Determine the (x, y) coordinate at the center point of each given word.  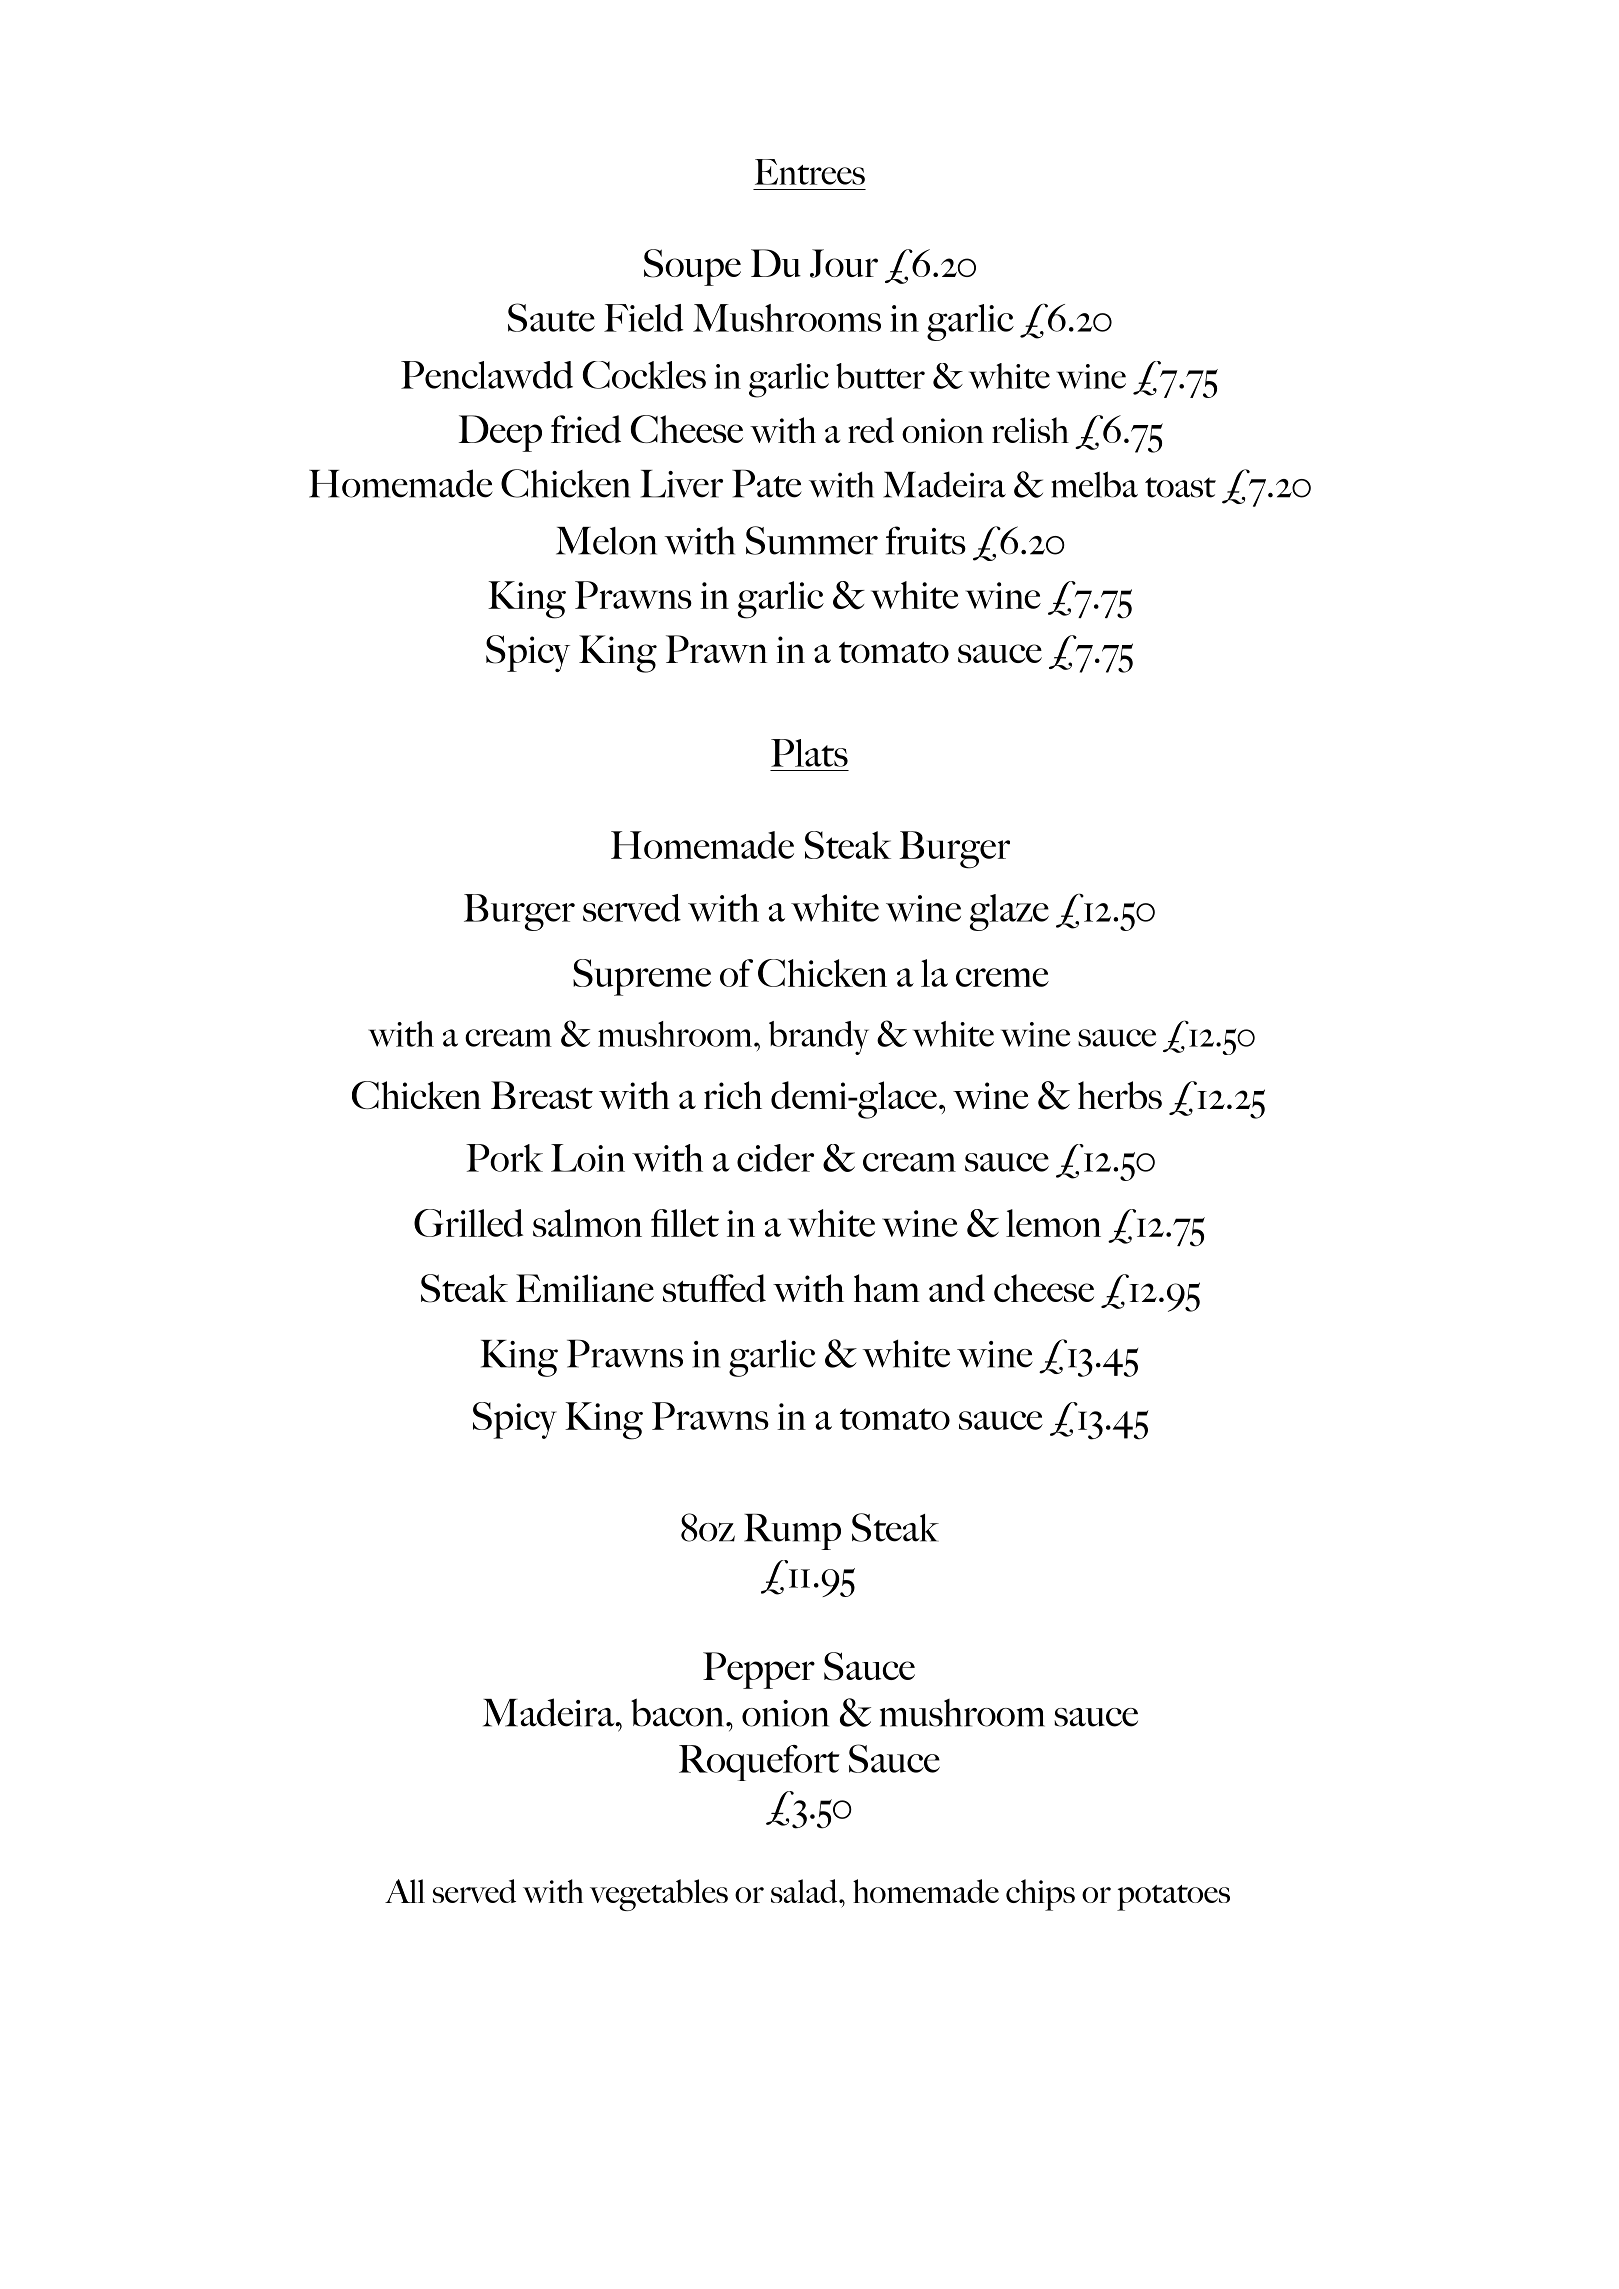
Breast (542, 1095)
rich (733, 1095)
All (405, 1891)
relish (1030, 430)
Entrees (810, 172)
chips (1040, 1895)
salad (805, 1891)
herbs (1120, 1095)
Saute (551, 317)
